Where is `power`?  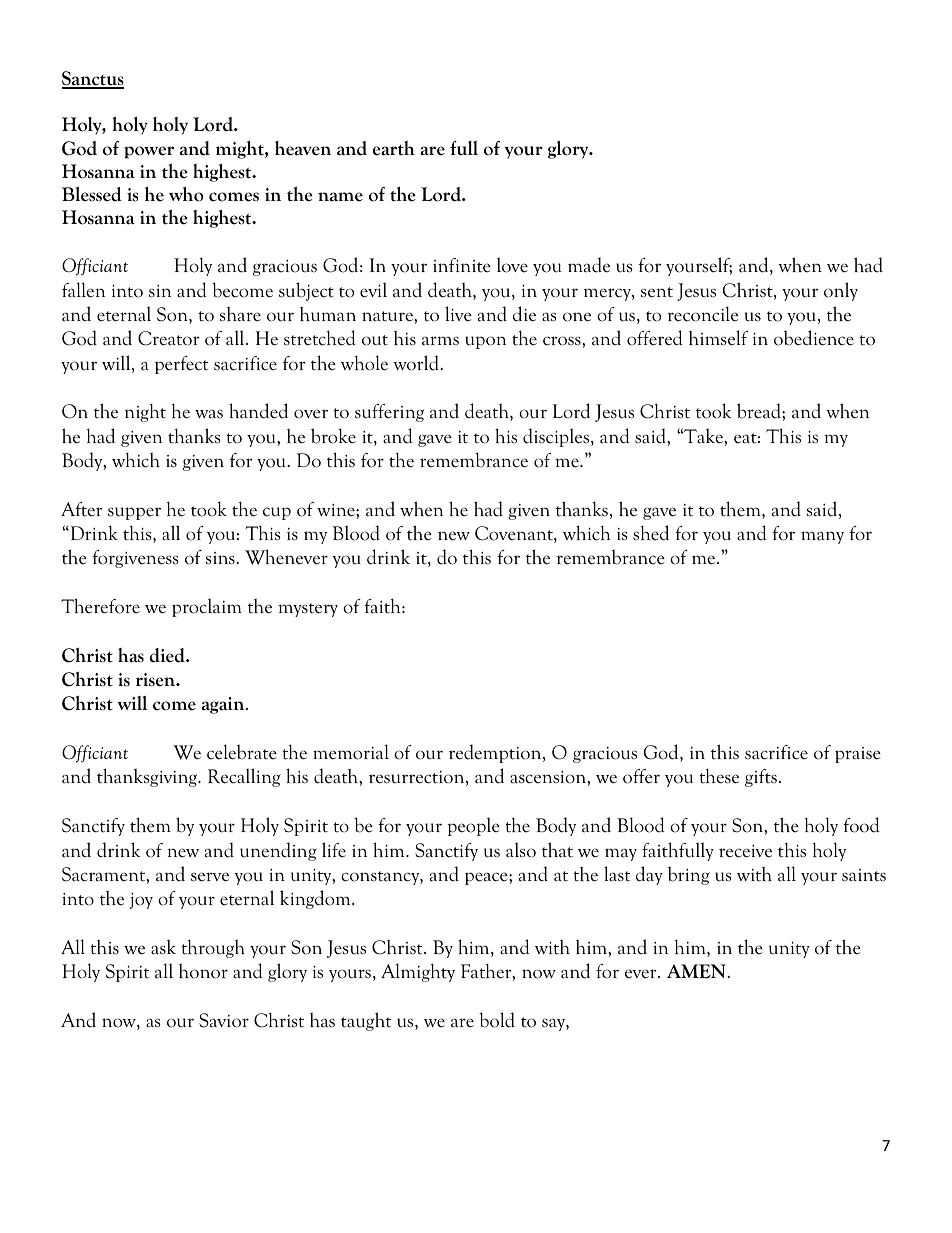 power is located at coordinates (149, 152).
